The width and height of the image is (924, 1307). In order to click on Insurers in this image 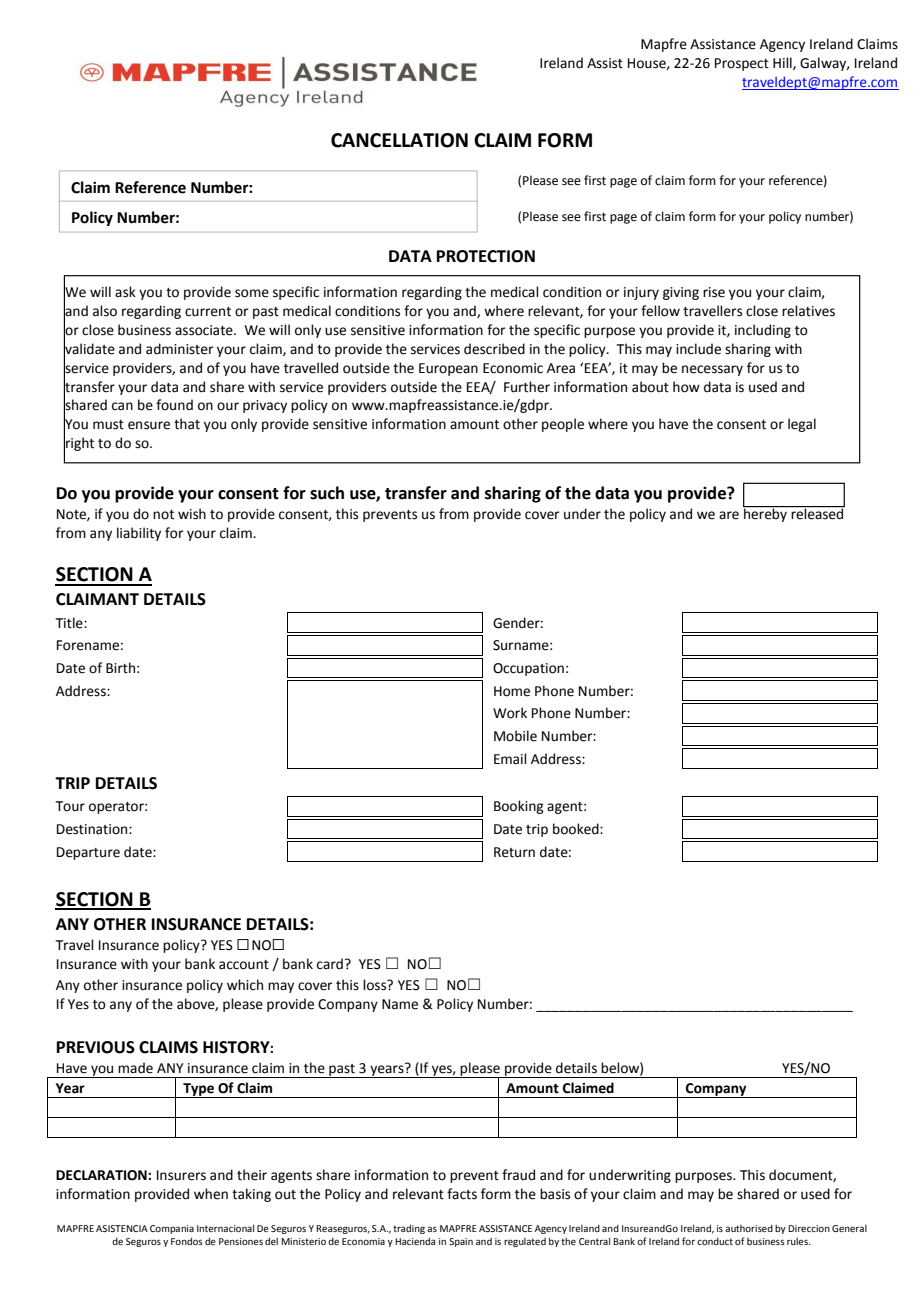, I will do `click(181, 1175)`.
